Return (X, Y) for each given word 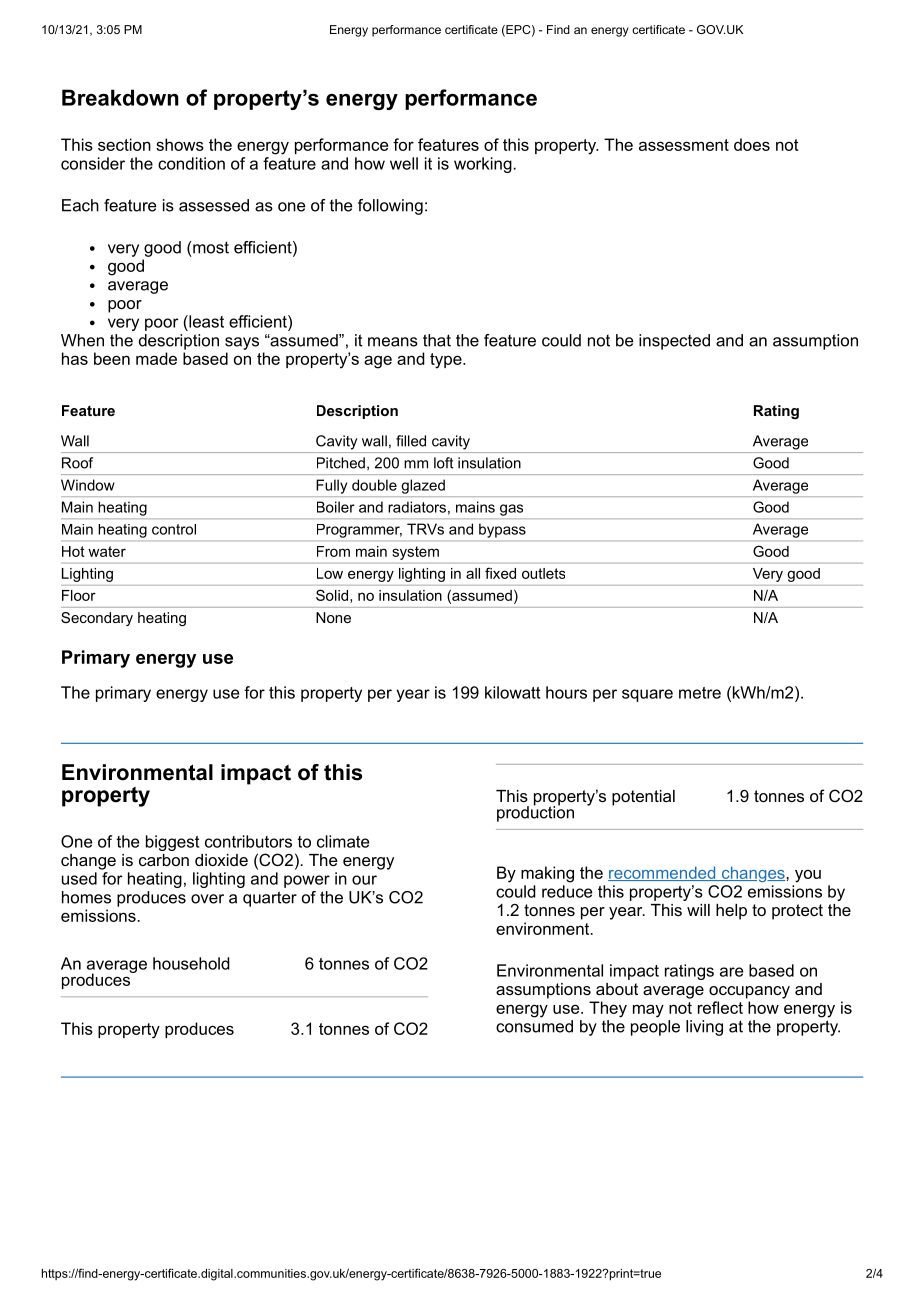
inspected (674, 342)
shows (180, 144)
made (156, 358)
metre (700, 693)
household (191, 963)
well (404, 163)
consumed (534, 1026)
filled (411, 441)
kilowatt (512, 692)
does (752, 144)
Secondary (97, 619)
